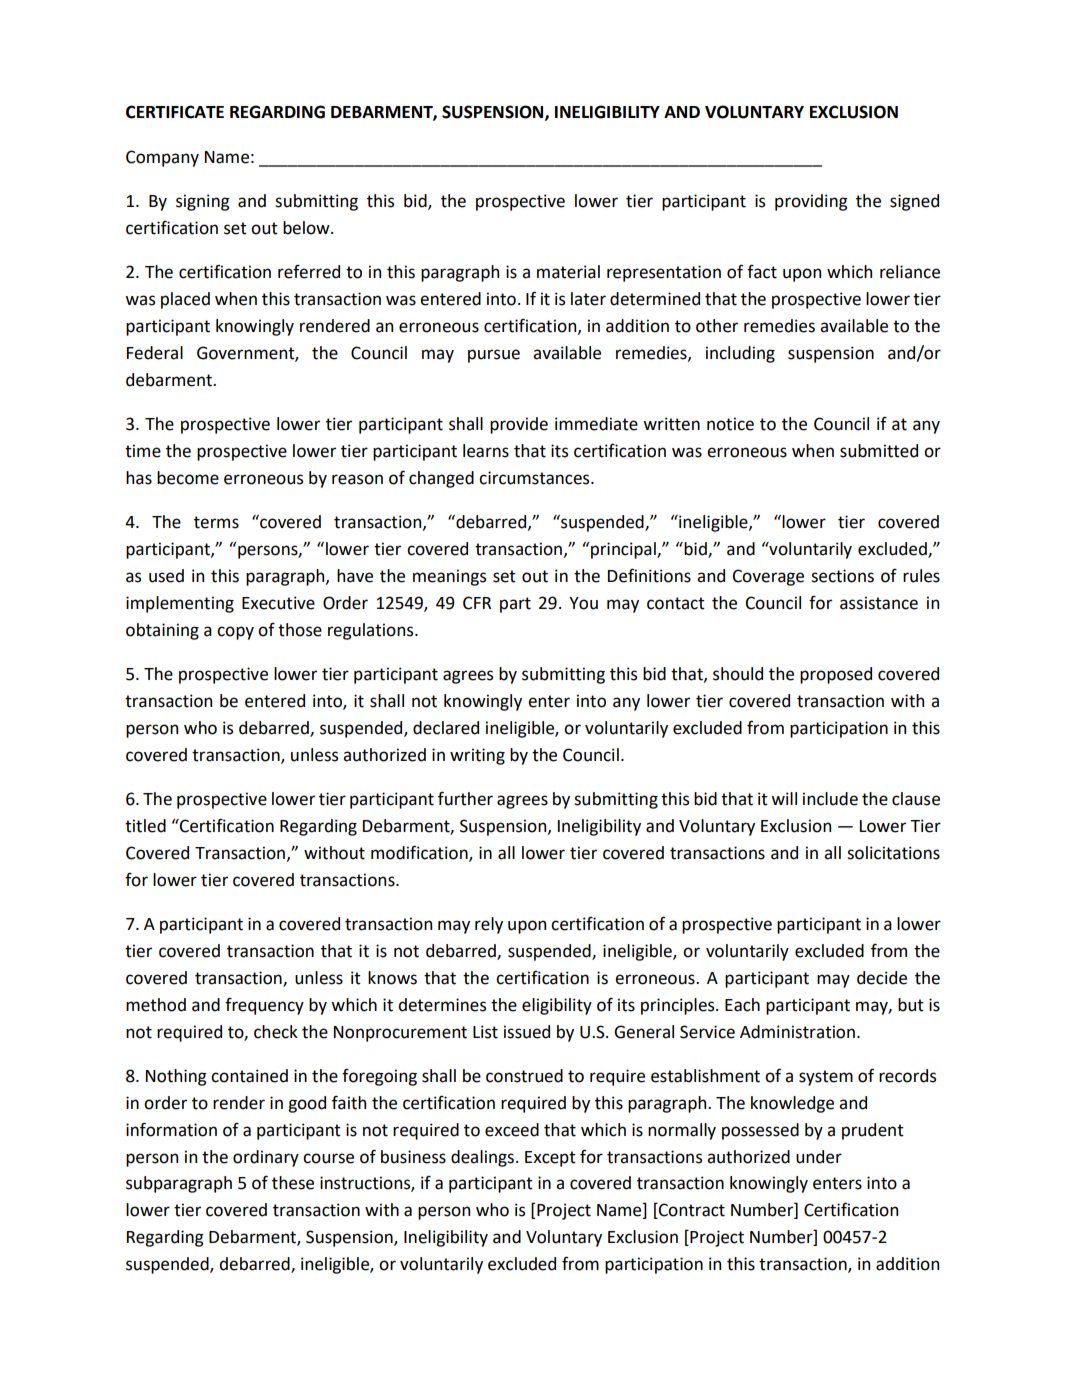 The width and height of the screenshot is (1066, 1379). Describe the element at coordinates (162, 158) in the screenshot. I see `Company` at that location.
